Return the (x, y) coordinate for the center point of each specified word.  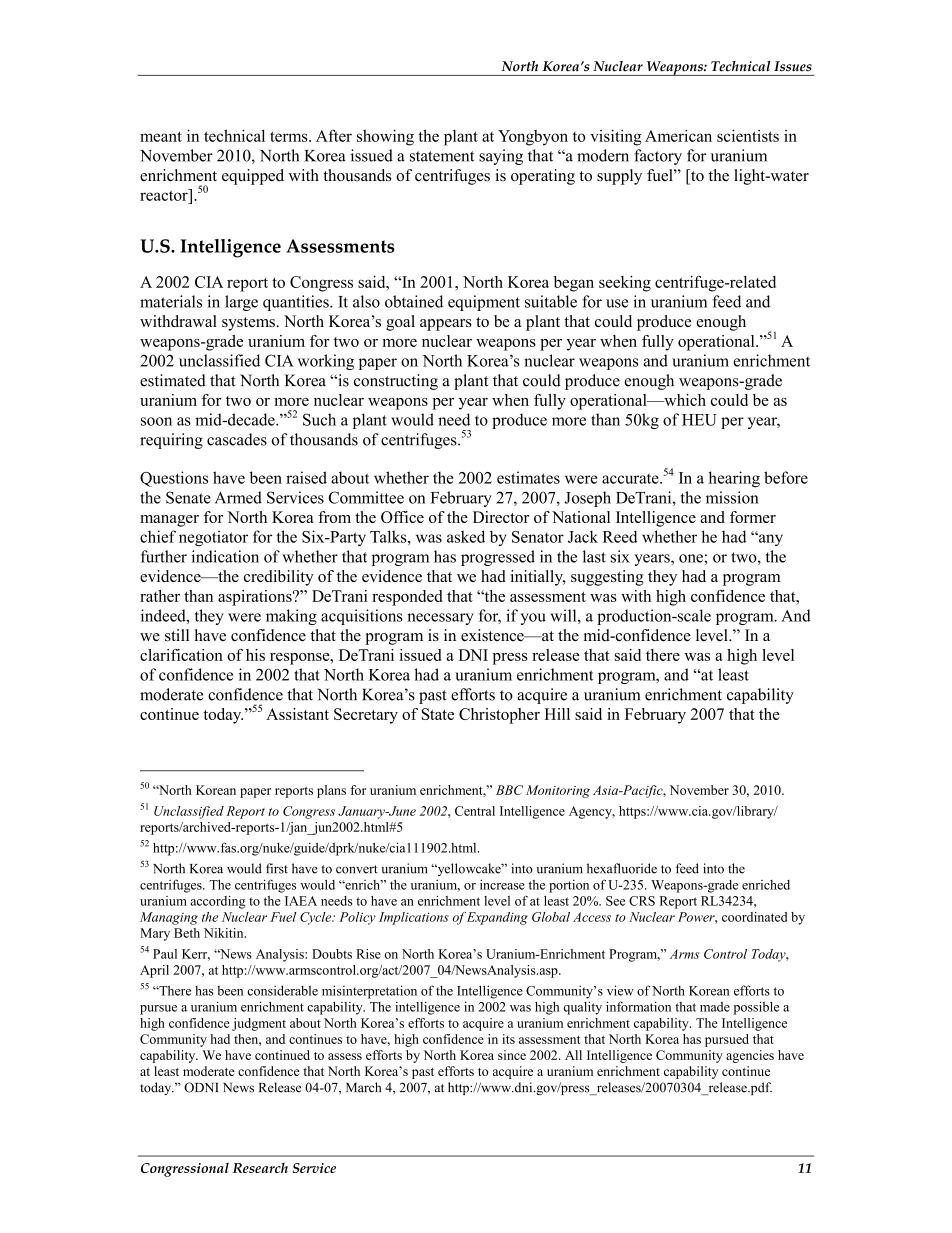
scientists (748, 135)
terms (290, 136)
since (512, 1055)
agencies (750, 1056)
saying (501, 157)
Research (260, 1167)
